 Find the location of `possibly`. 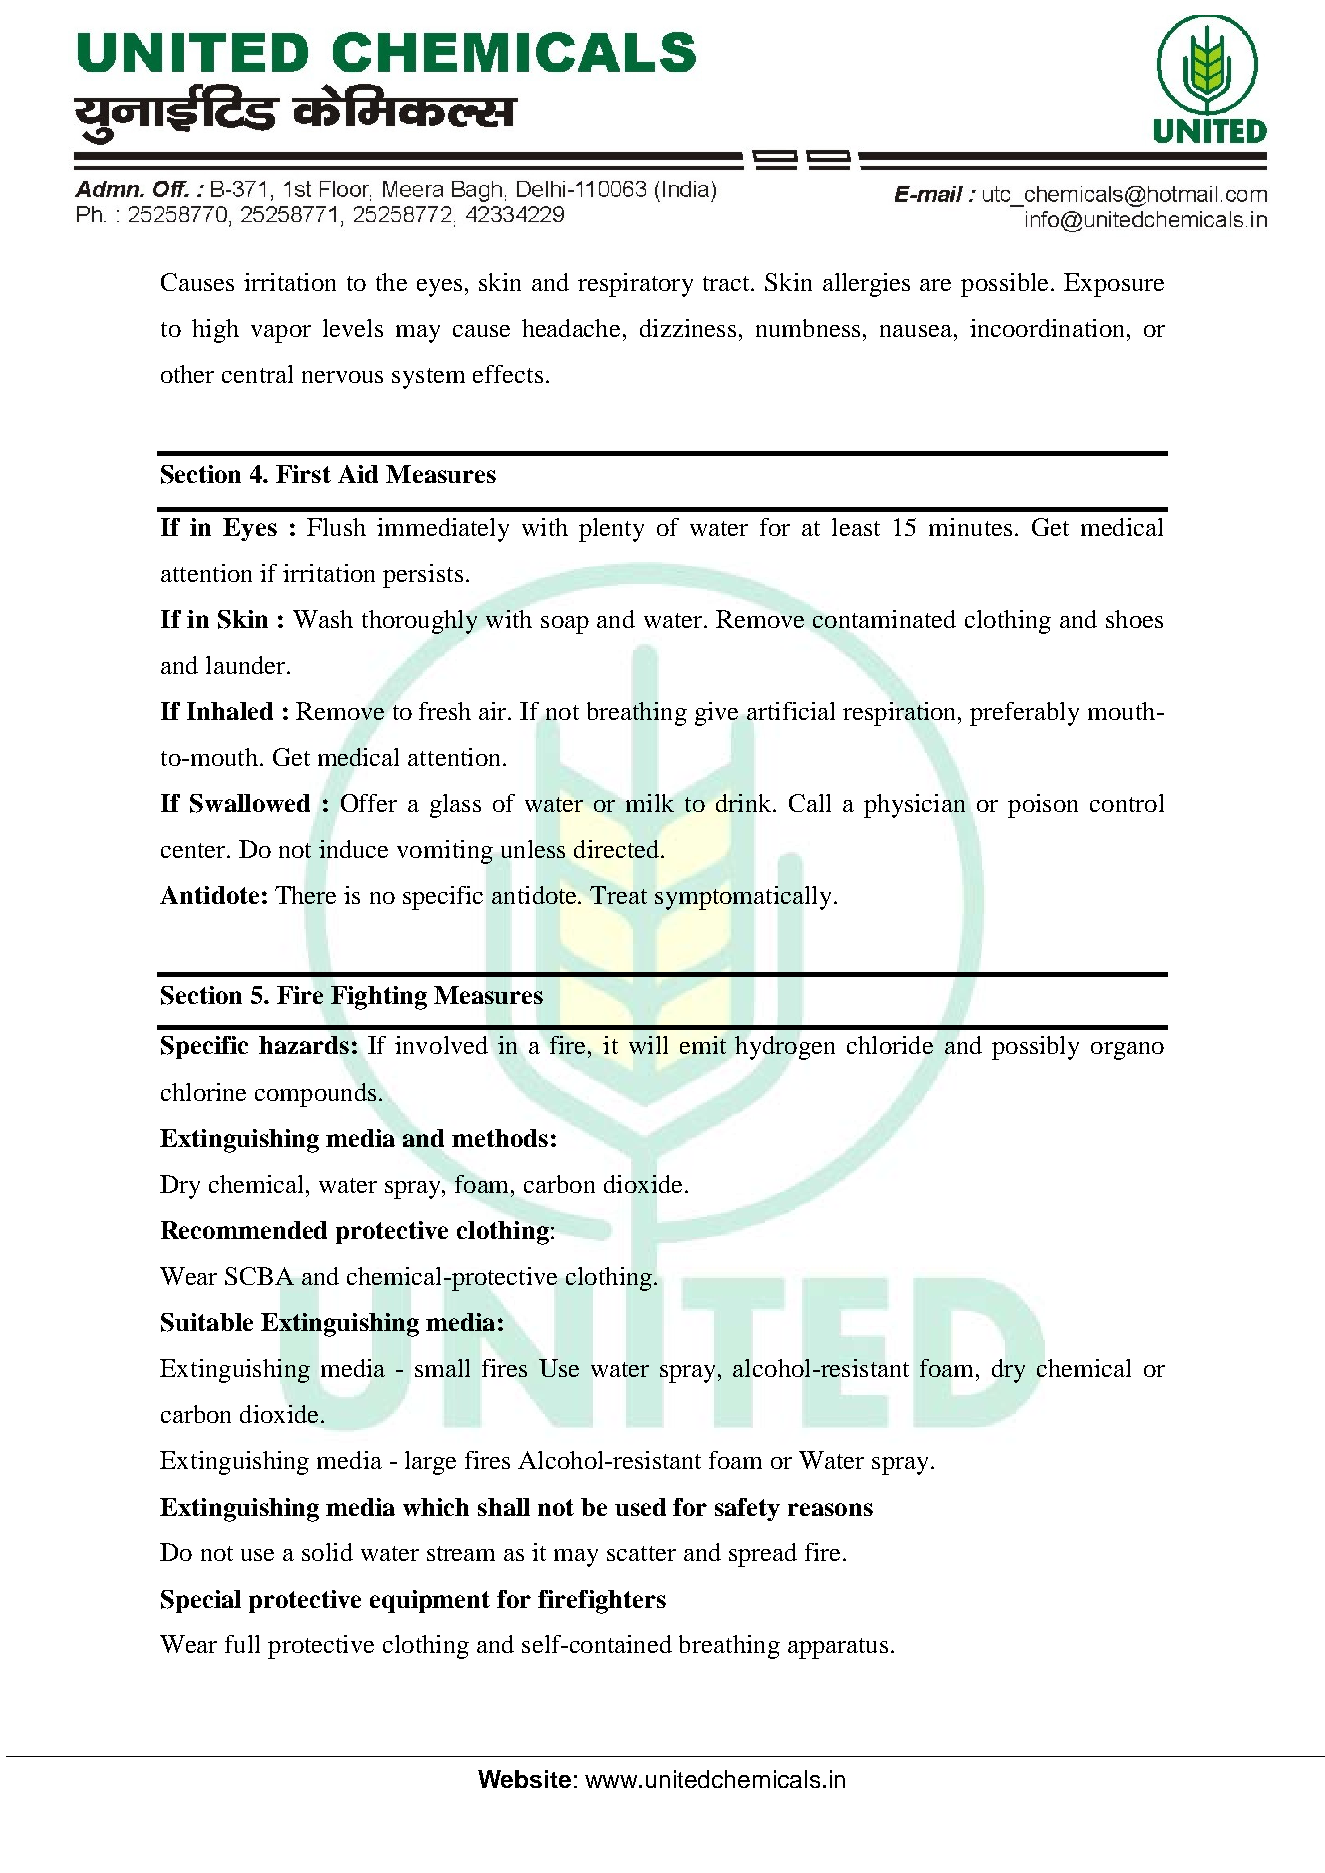

possibly is located at coordinates (1035, 1048).
